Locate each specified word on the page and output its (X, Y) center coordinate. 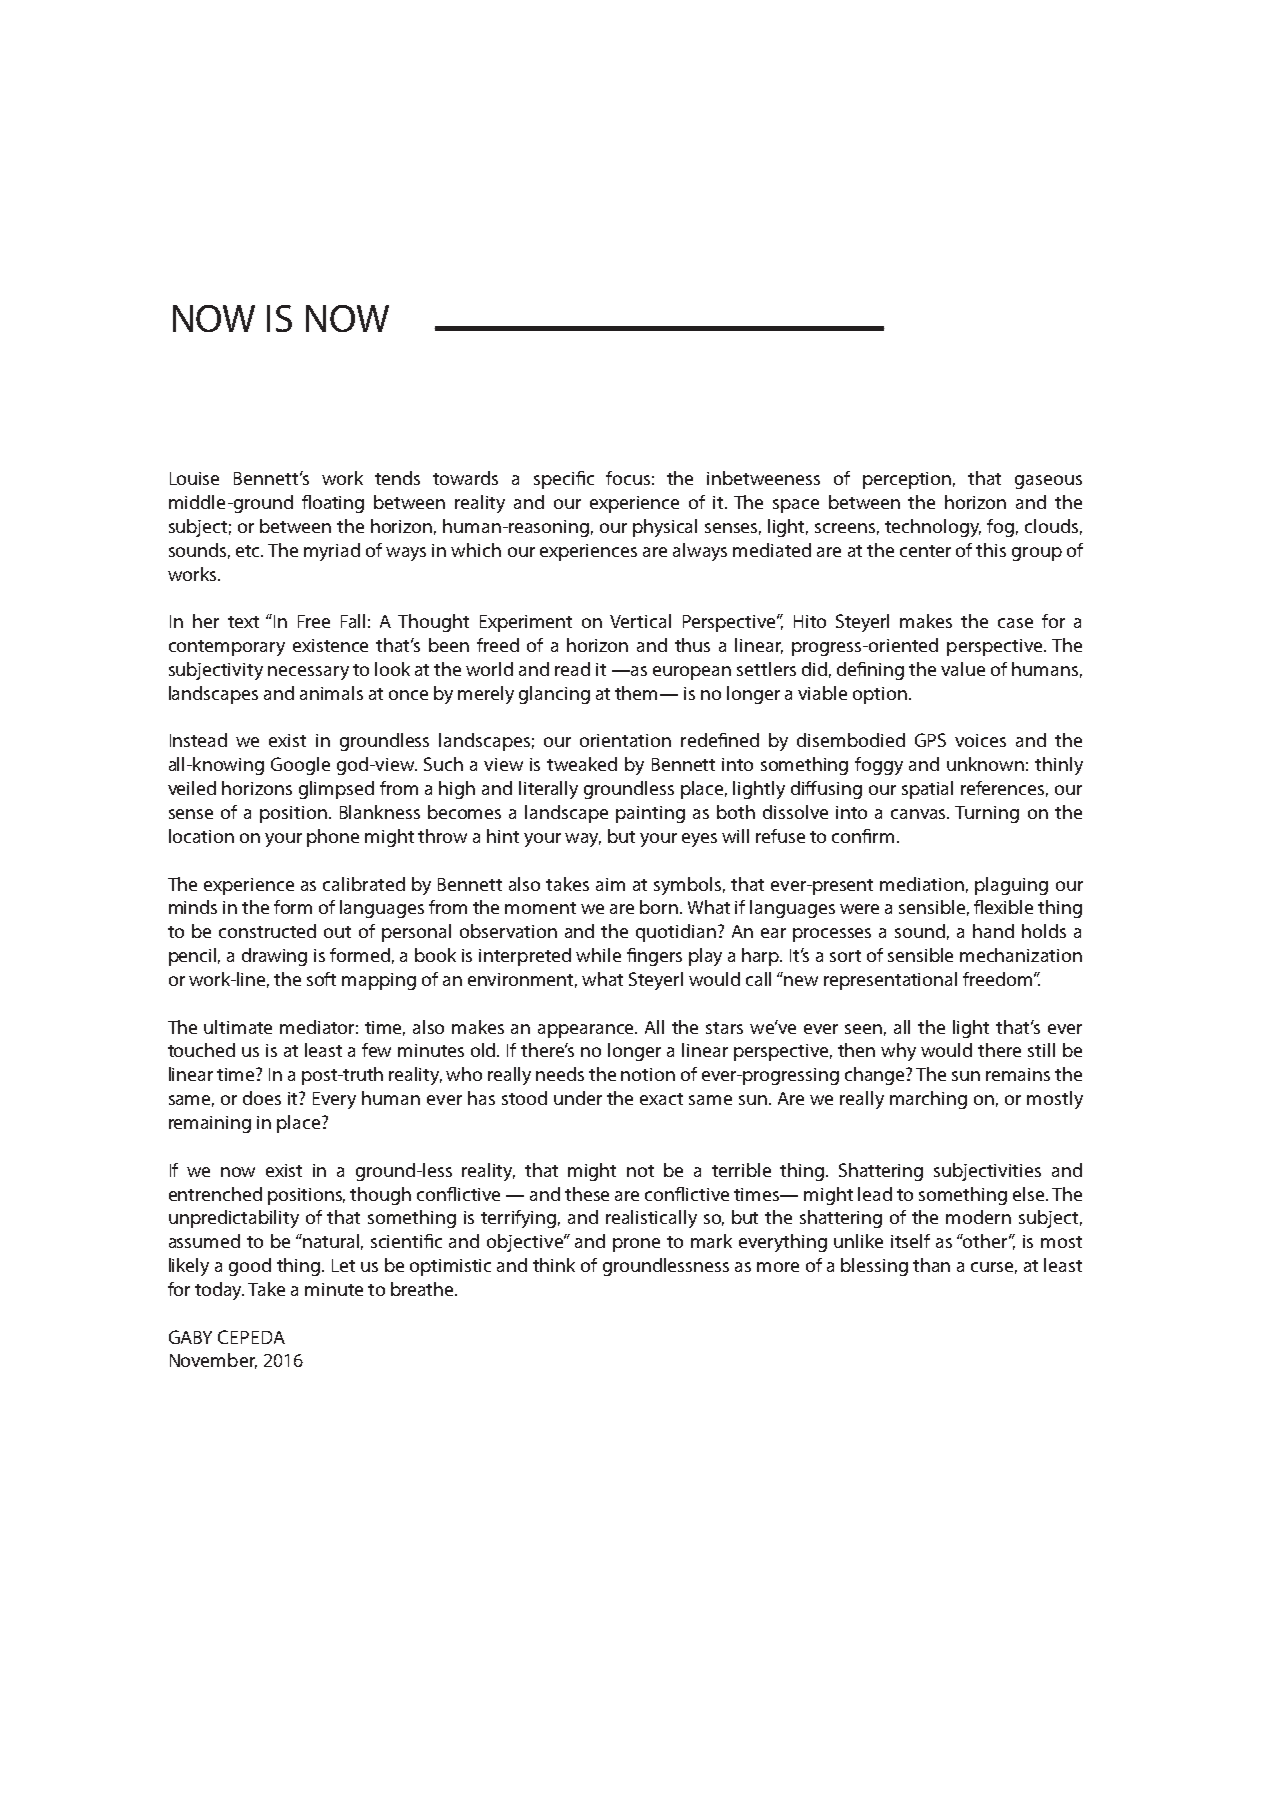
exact (661, 1099)
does (262, 1098)
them (638, 693)
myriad (332, 552)
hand (993, 931)
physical (665, 528)
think (554, 1265)
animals (331, 693)
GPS (930, 740)
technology (933, 528)
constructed (267, 931)
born (660, 907)
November (213, 1361)
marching (928, 1100)
